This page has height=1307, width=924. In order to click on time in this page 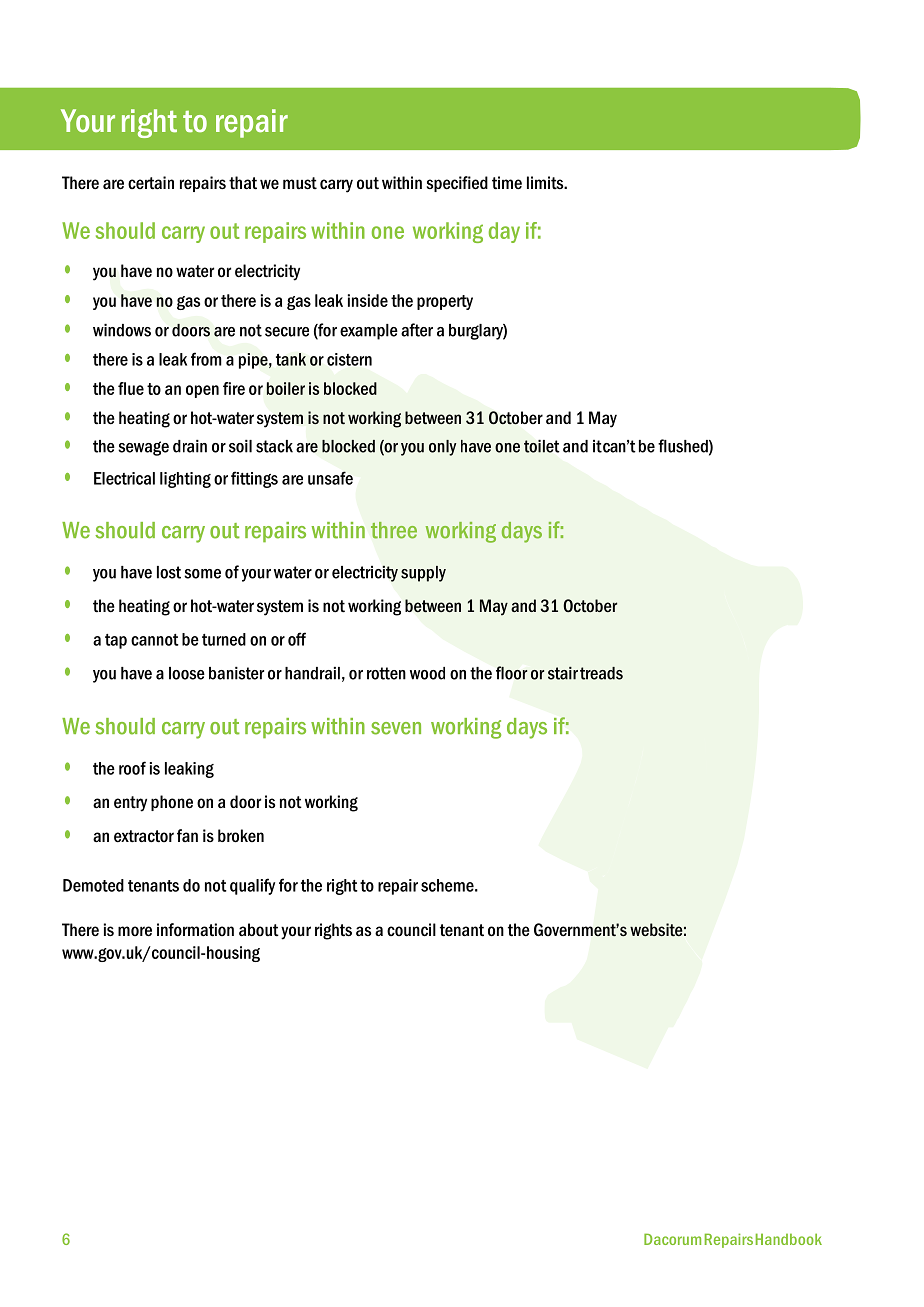, I will do `click(507, 183)`.
